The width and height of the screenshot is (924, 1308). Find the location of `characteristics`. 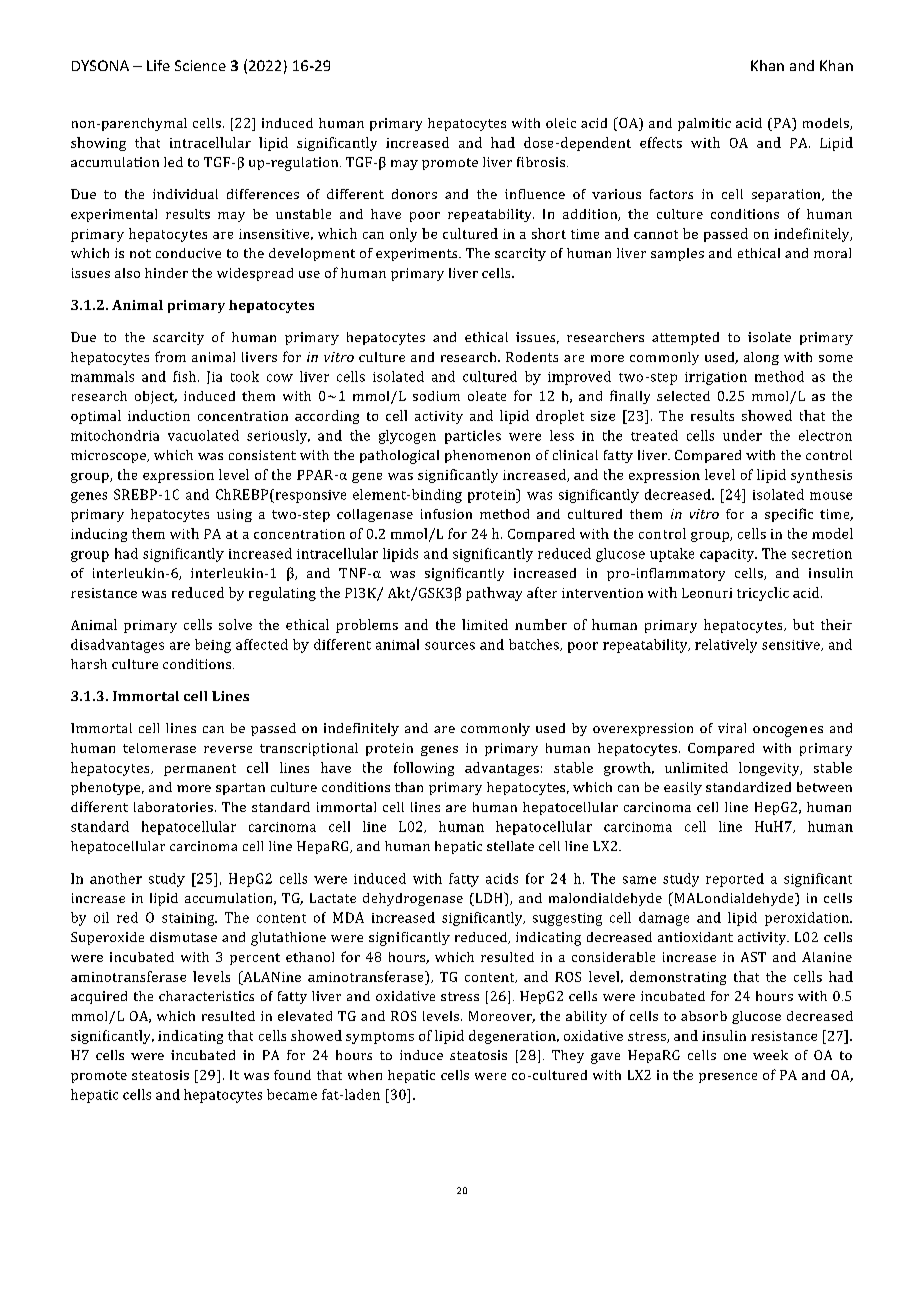

characteristics is located at coordinates (206, 996).
